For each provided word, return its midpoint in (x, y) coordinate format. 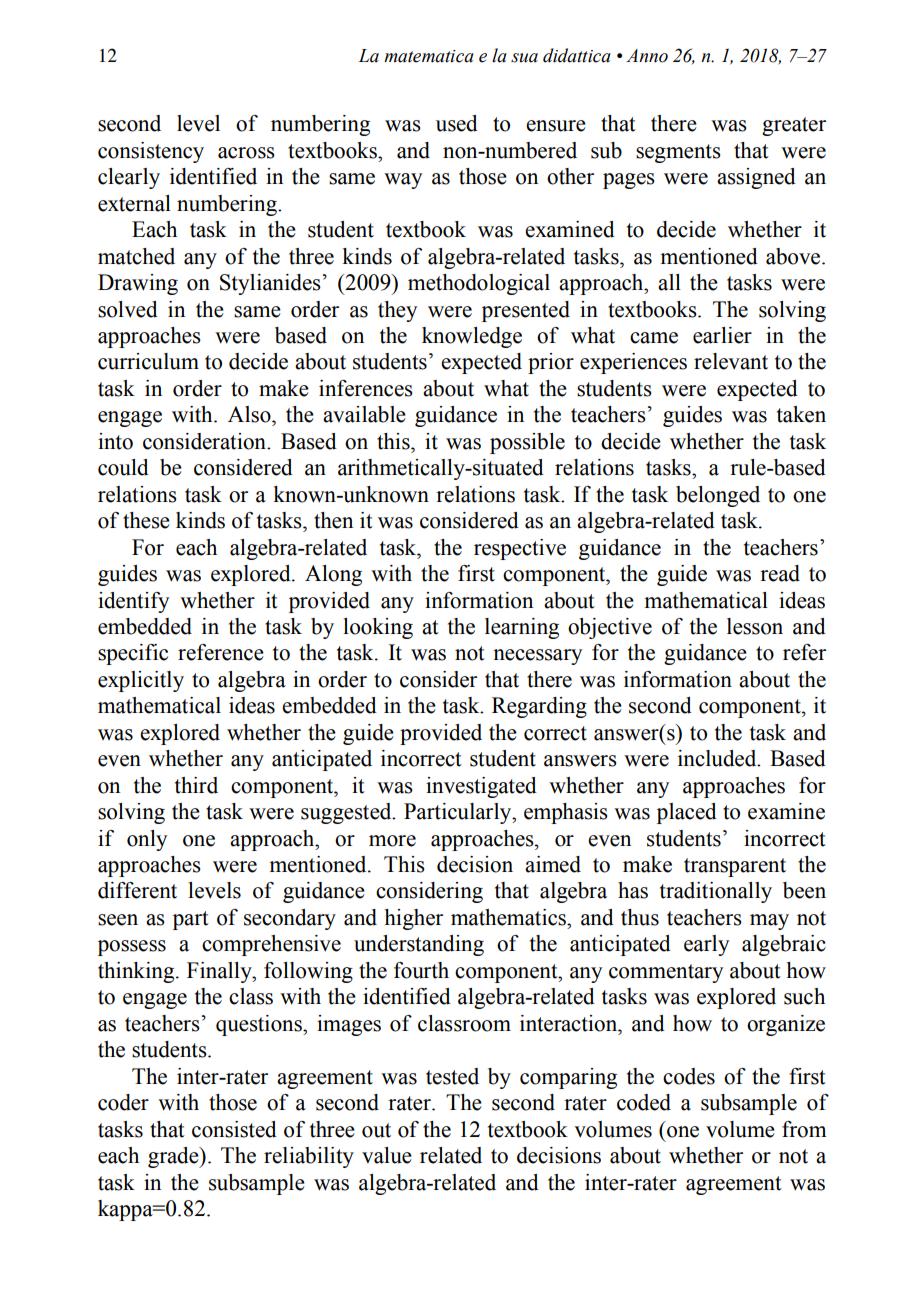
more (392, 841)
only (147, 840)
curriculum (148, 361)
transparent (735, 867)
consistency (151, 152)
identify (133, 602)
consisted (234, 1129)
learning (522, 628)
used (457, 123)
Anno (647, 56)
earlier (722, 335)
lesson (755, 626)
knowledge (472, 337)
